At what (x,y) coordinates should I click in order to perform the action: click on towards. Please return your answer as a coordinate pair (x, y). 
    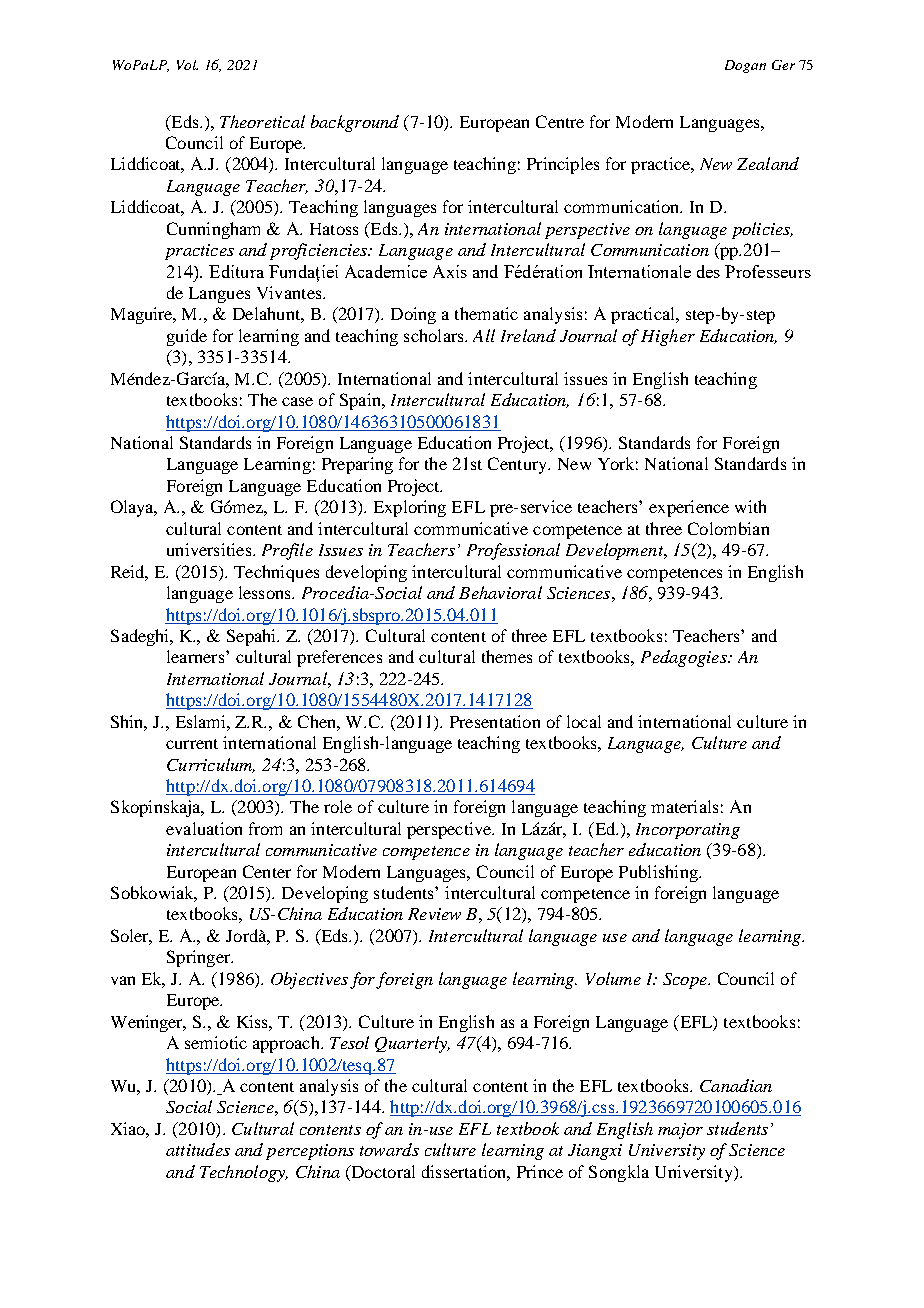
    Looking at the image, I should click on (389, 1149).
